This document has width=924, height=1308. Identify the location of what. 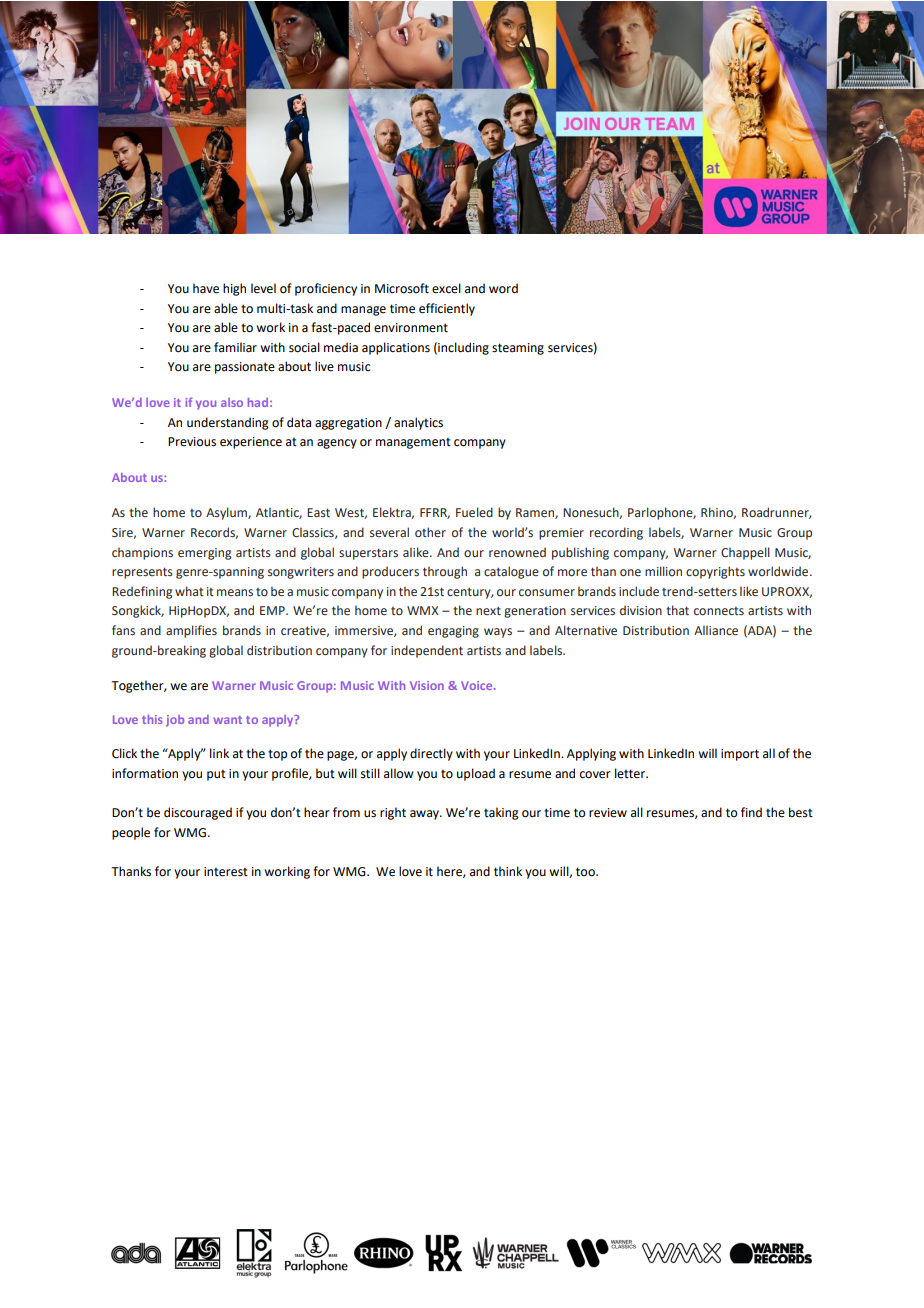
(189, 591).
